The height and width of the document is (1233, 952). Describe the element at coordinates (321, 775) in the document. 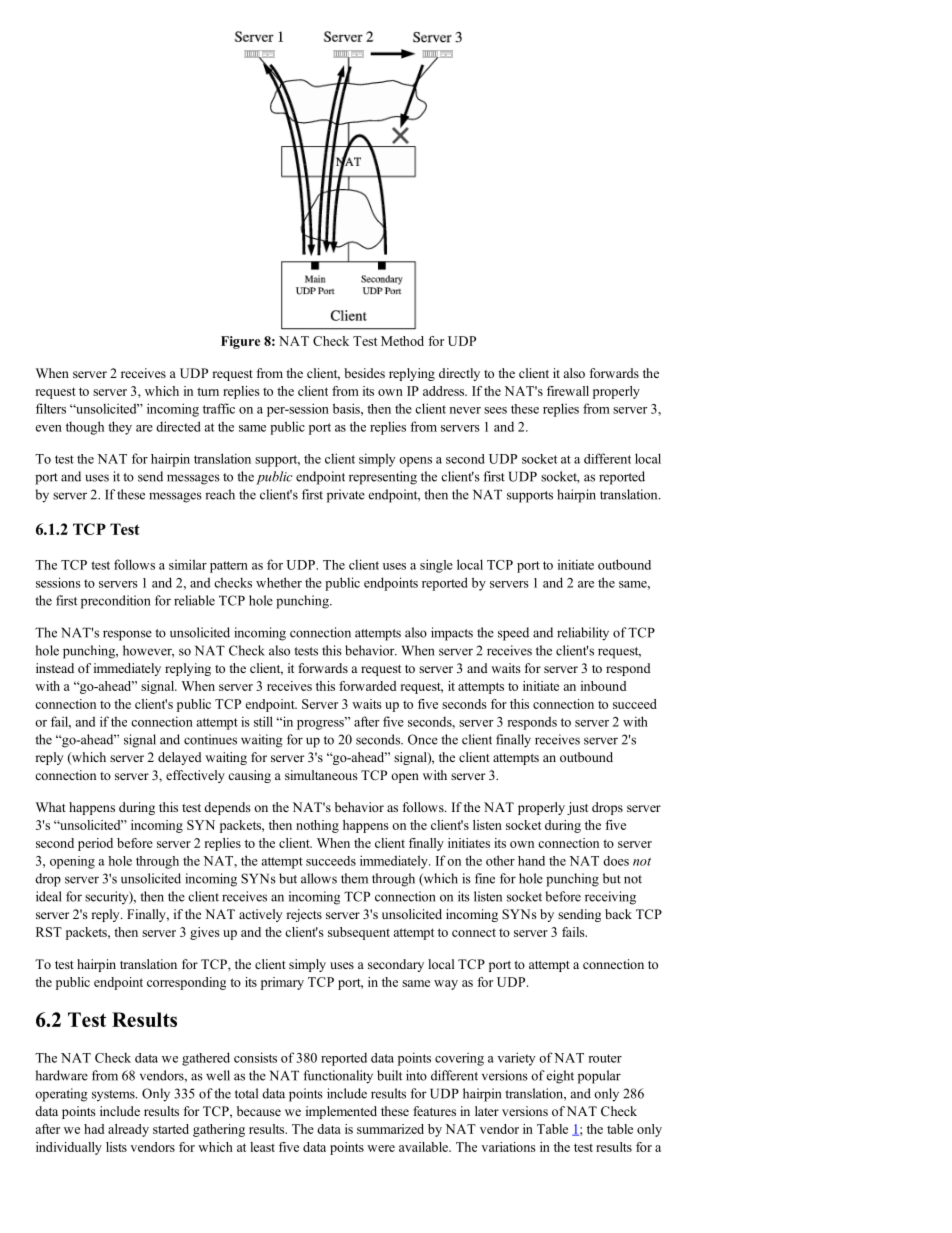

I see `simultaneous` at that location.
